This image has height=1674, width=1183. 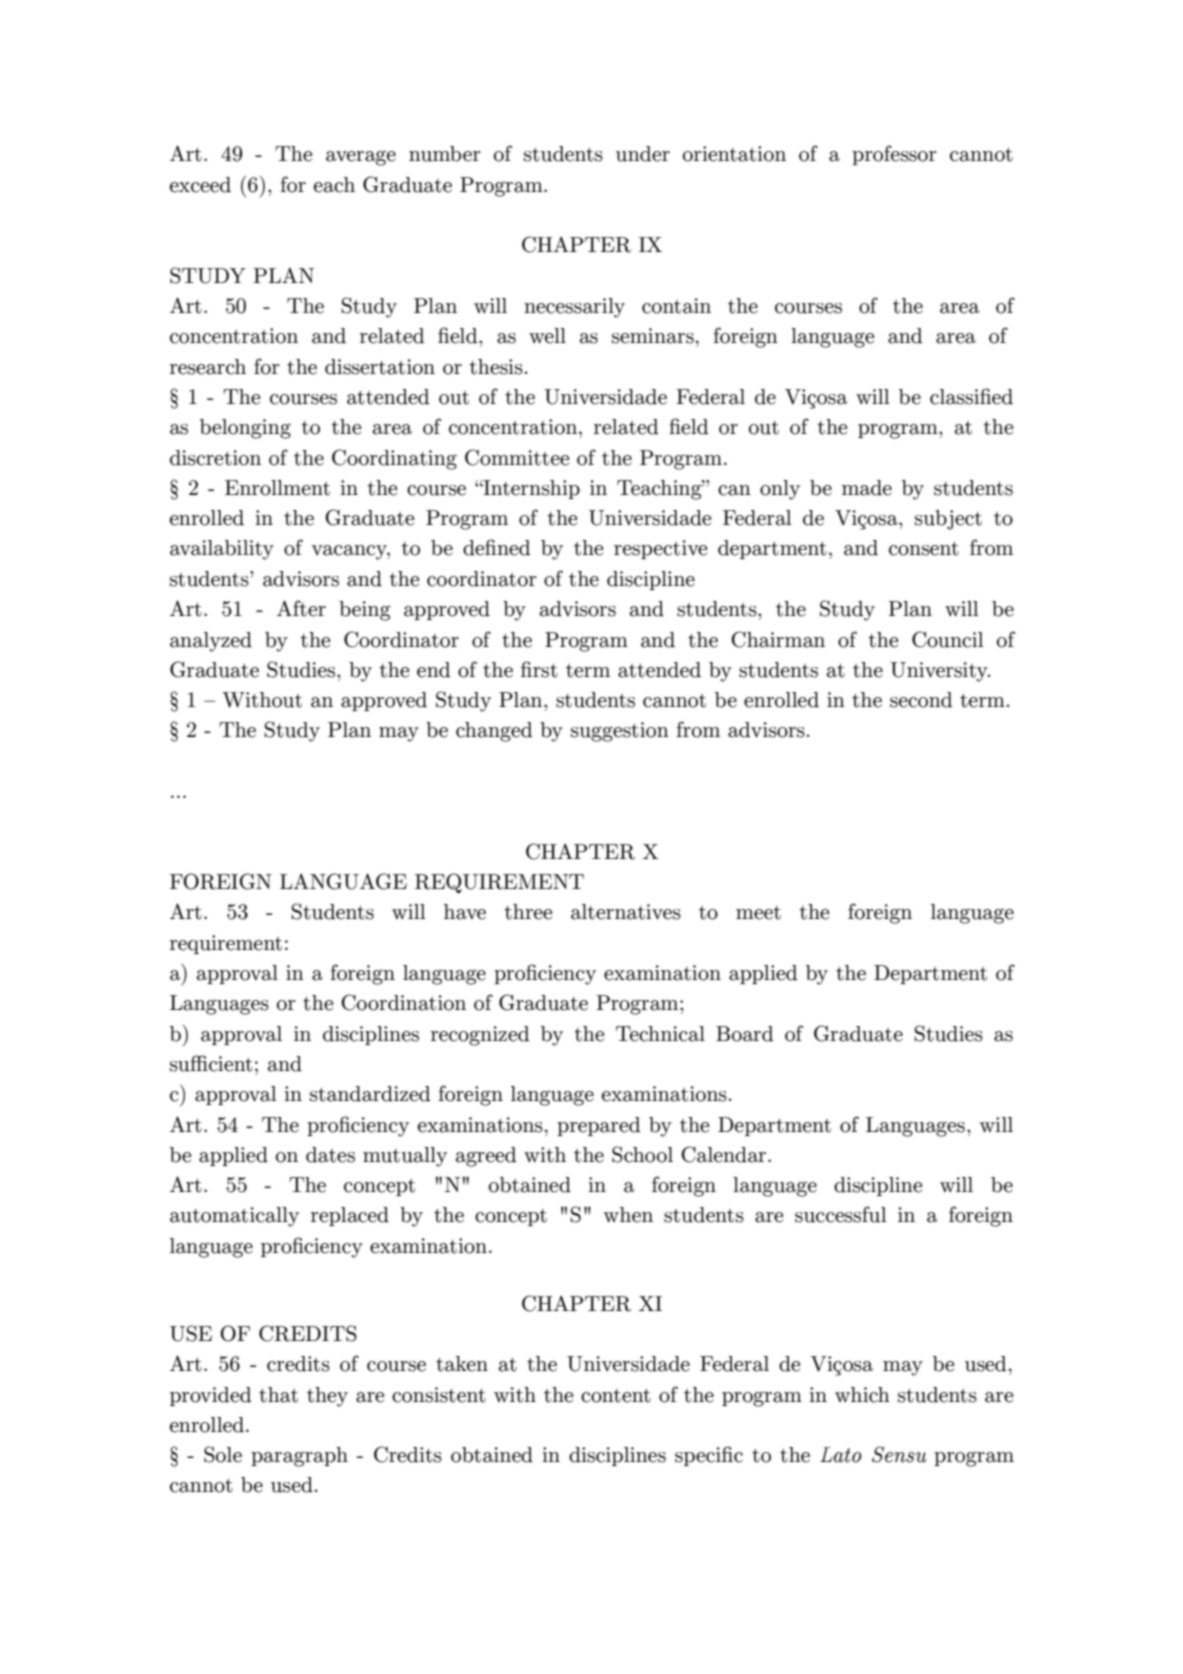 I want to click on which, so click(x=862, y=1395).
